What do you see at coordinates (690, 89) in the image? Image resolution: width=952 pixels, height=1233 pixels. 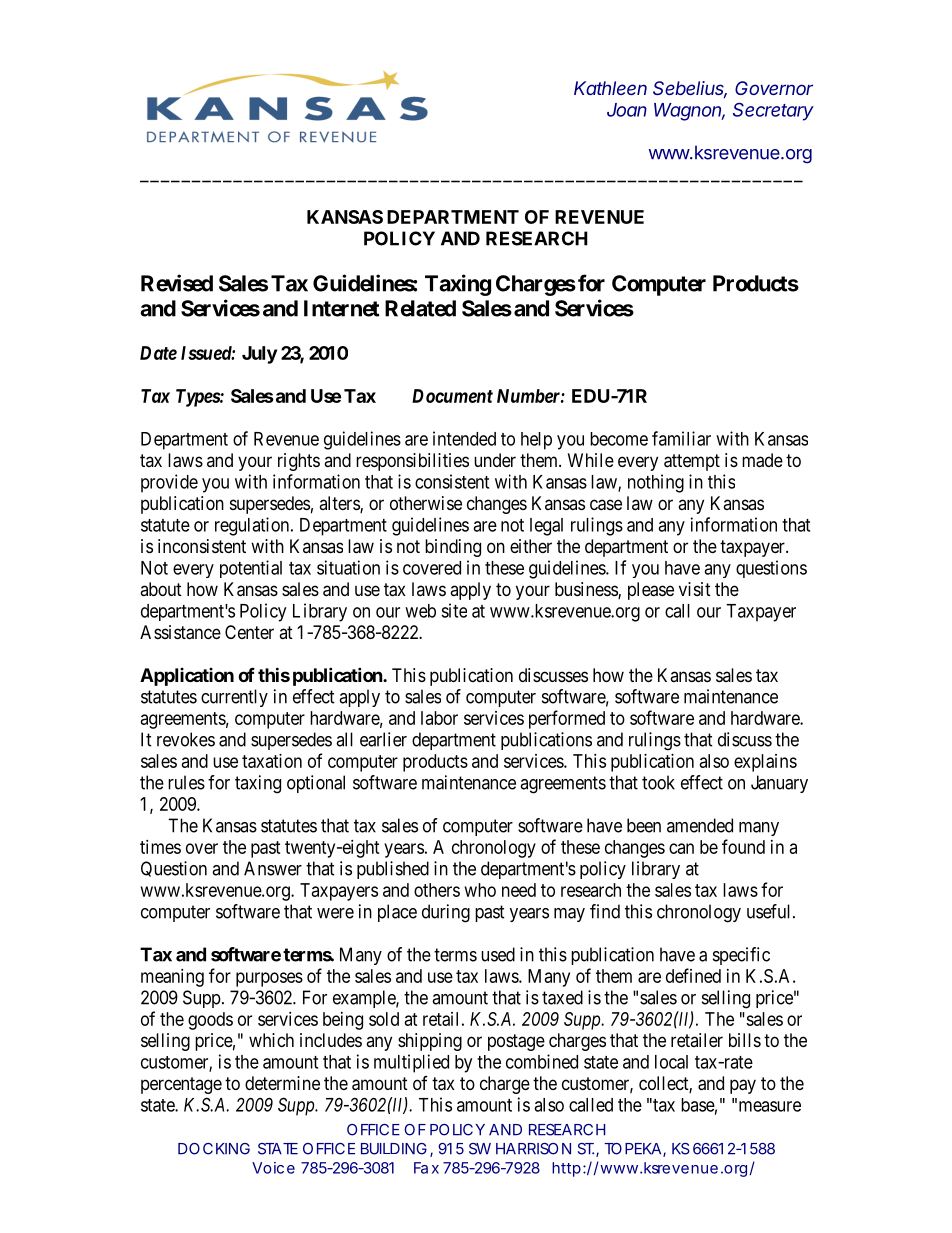 I see `Sebelius` at bounding box center [690, 89].
